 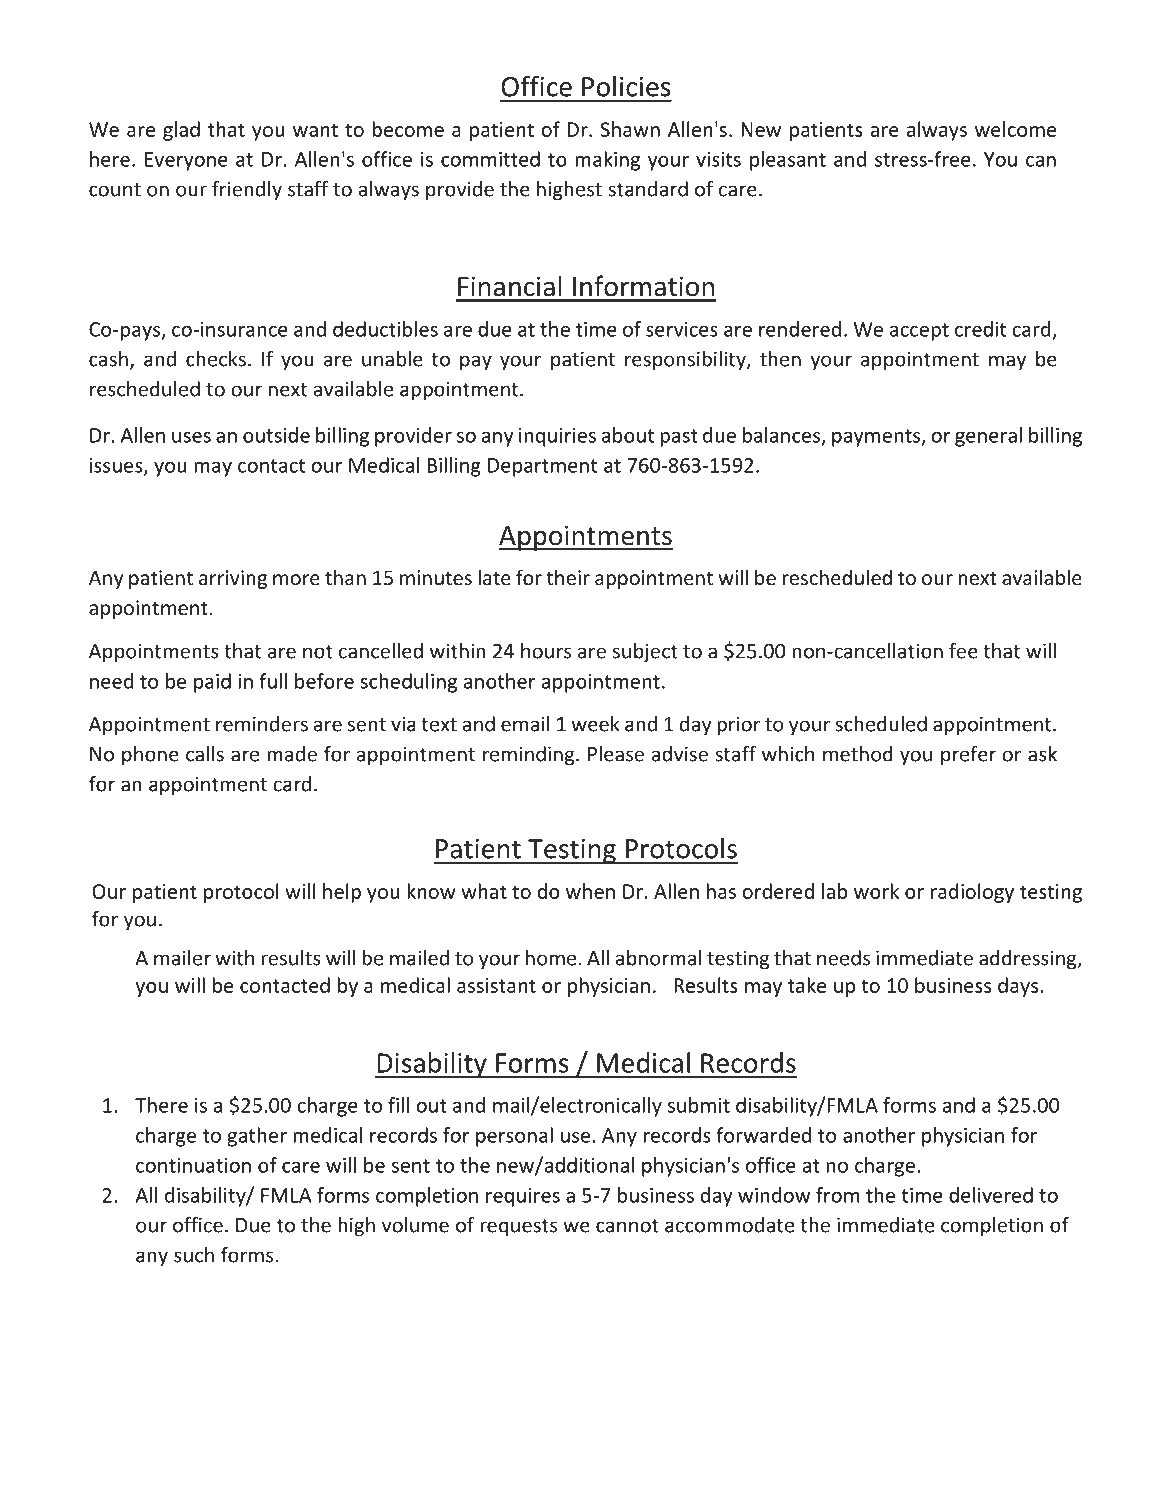 I want to click on radiology, so click(x=972, y=893).
